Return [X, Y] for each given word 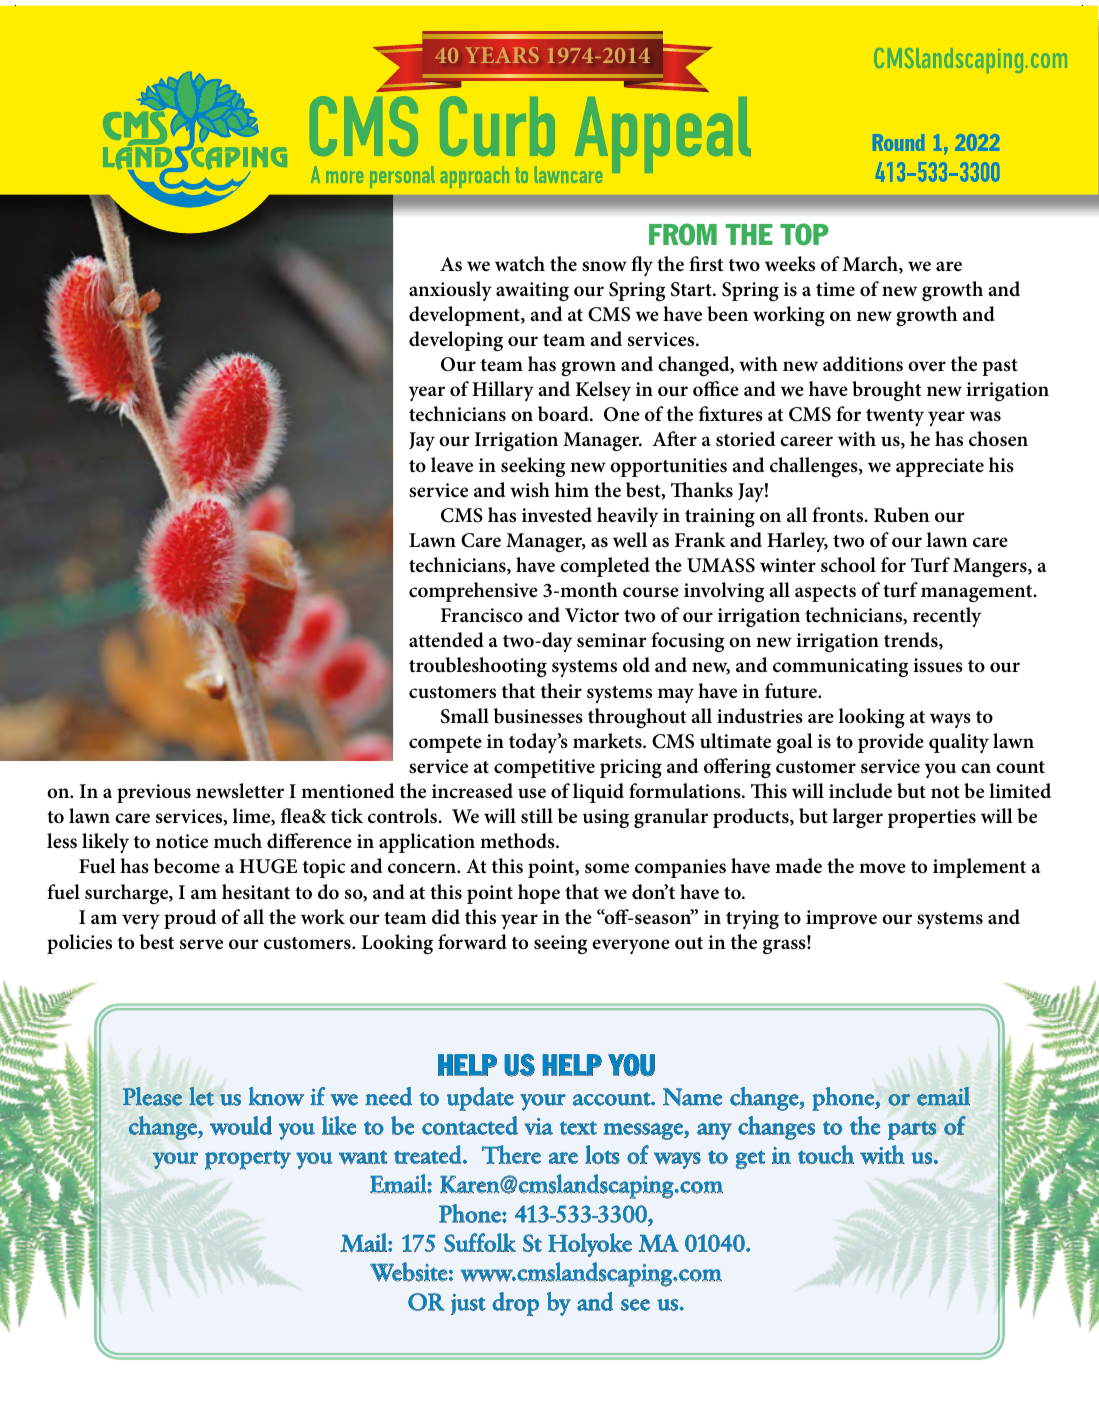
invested [557, 515]
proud [190, 919]
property [248, 1160]
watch [520, 264]
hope [539, 894]
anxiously [450, 291]
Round [898, 142]
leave [452, 465]
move [882, 868]
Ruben [902, 515]
